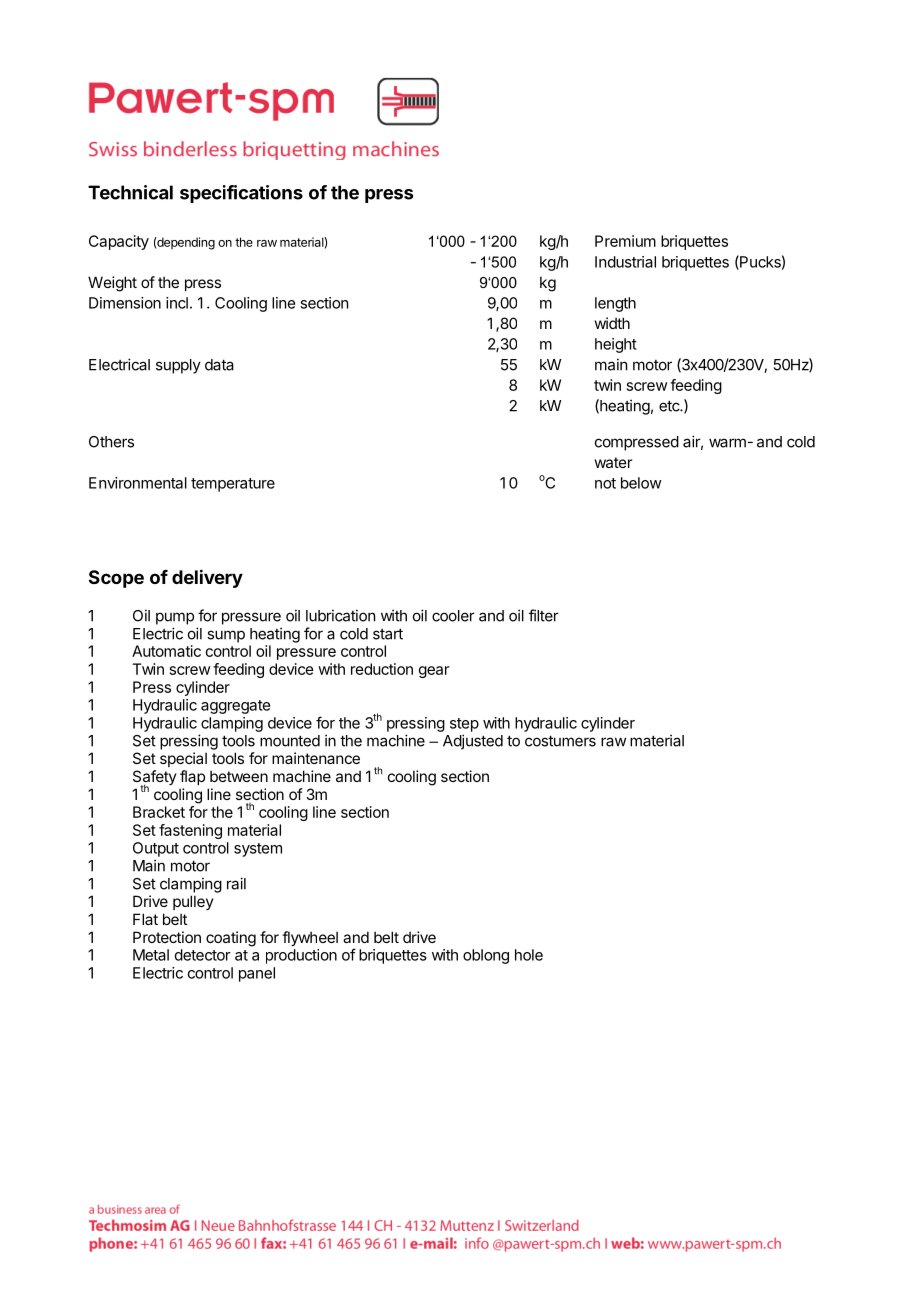  I want to click on Premium, so click(625, 241).
